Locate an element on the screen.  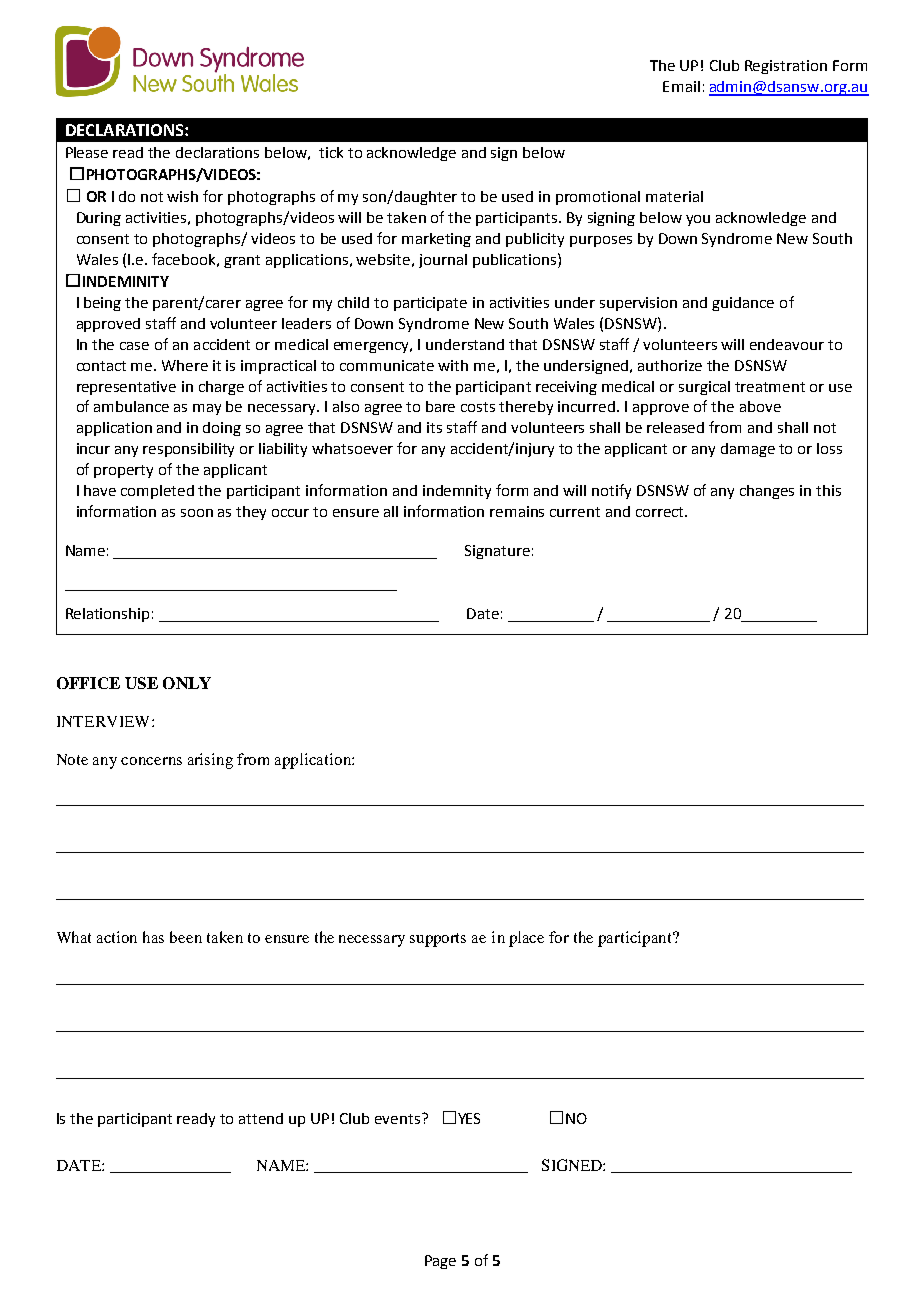
Page is located at coordinates (440, 1262).
